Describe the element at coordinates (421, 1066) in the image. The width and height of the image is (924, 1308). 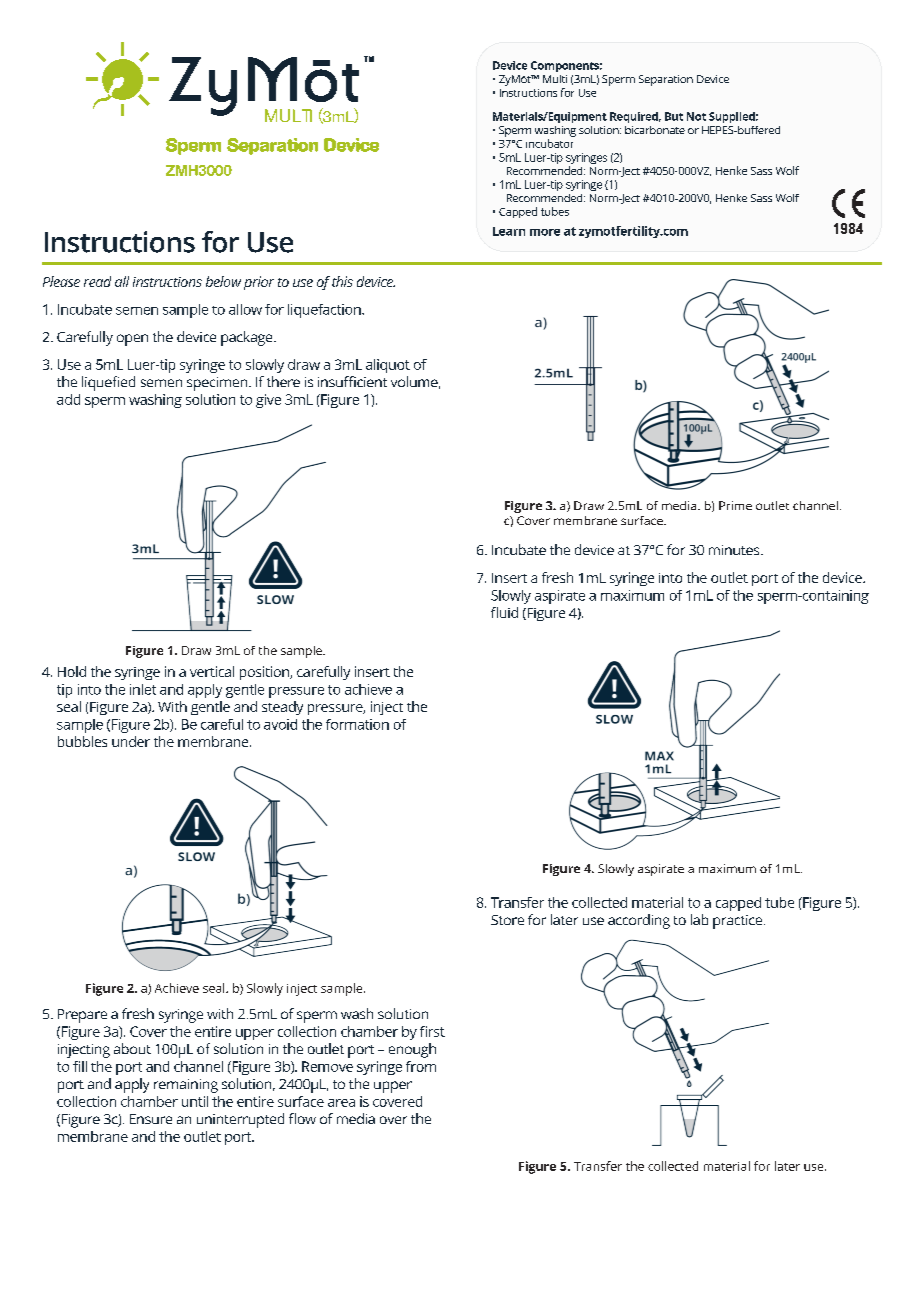
I see `from` at that location.
